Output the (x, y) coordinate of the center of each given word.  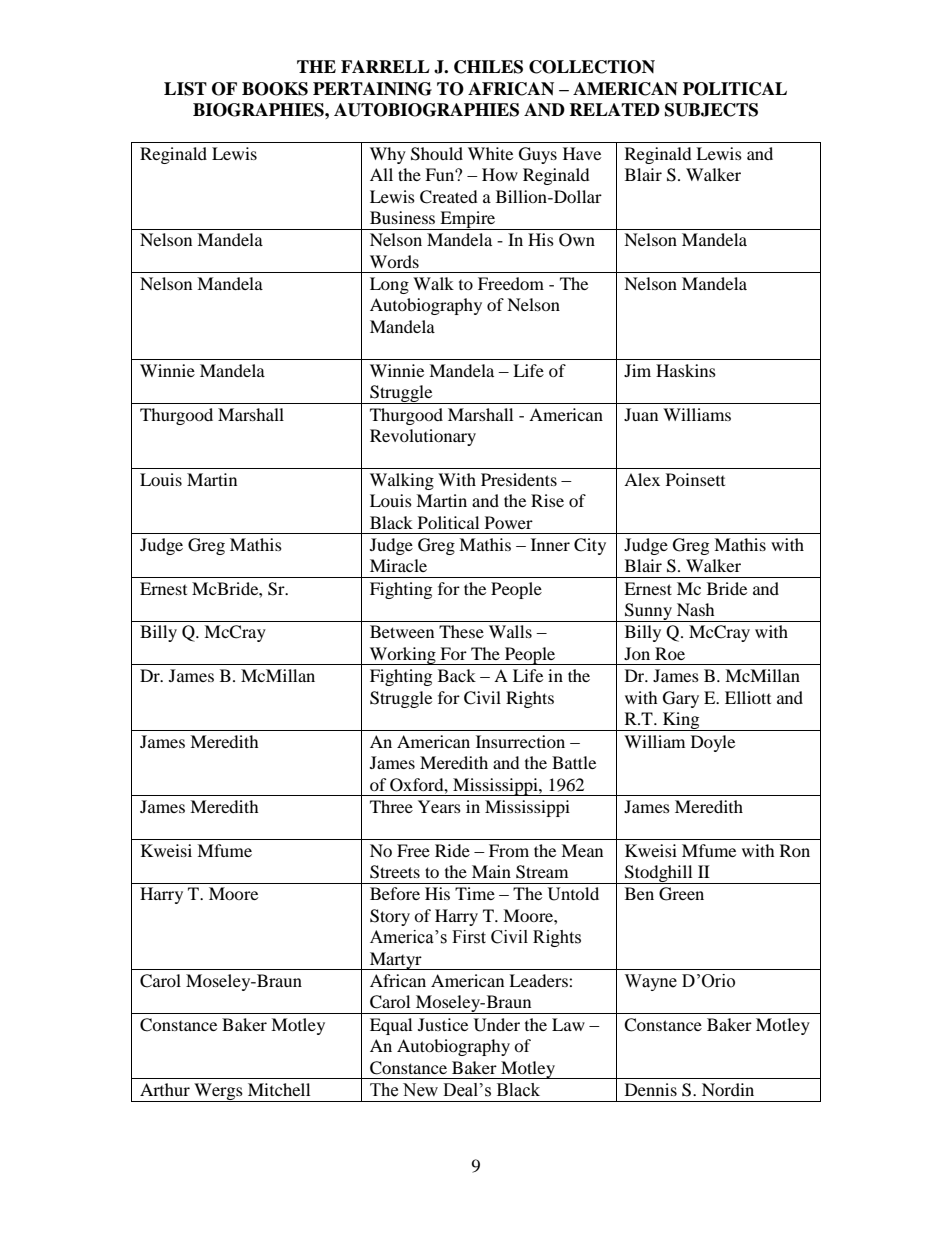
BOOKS (275, 89)
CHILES (488, 67)
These (461, 631)
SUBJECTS (711, 110)
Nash (696, 609)
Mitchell (279, 1089)
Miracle (398, 565)
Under (497, 1025)
